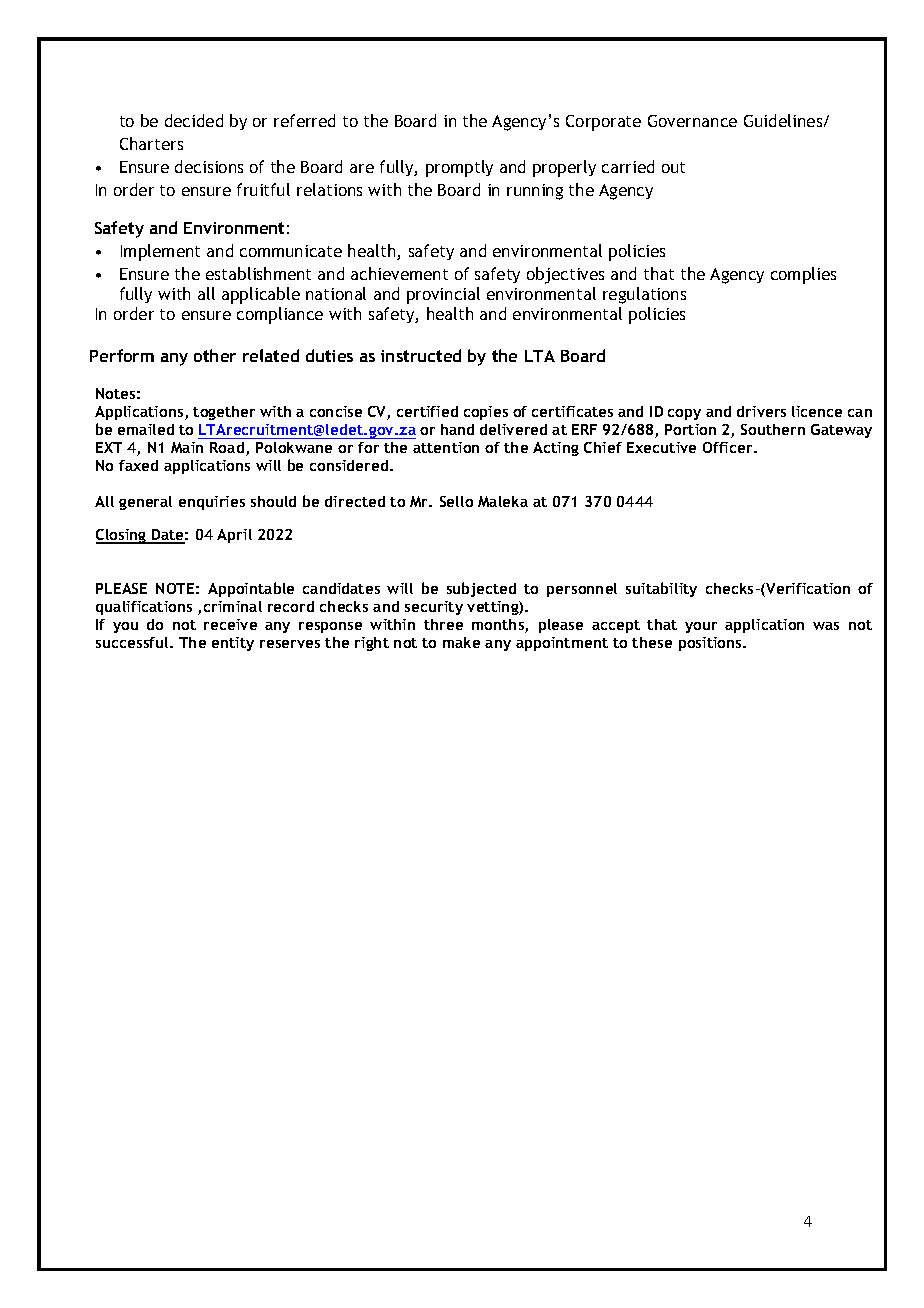 The height and width of the screenshot is (1308, 924). What do you see at coordinates (187, 447) in the screenshot?
I see `Main` at bounding box center [187, 447].
